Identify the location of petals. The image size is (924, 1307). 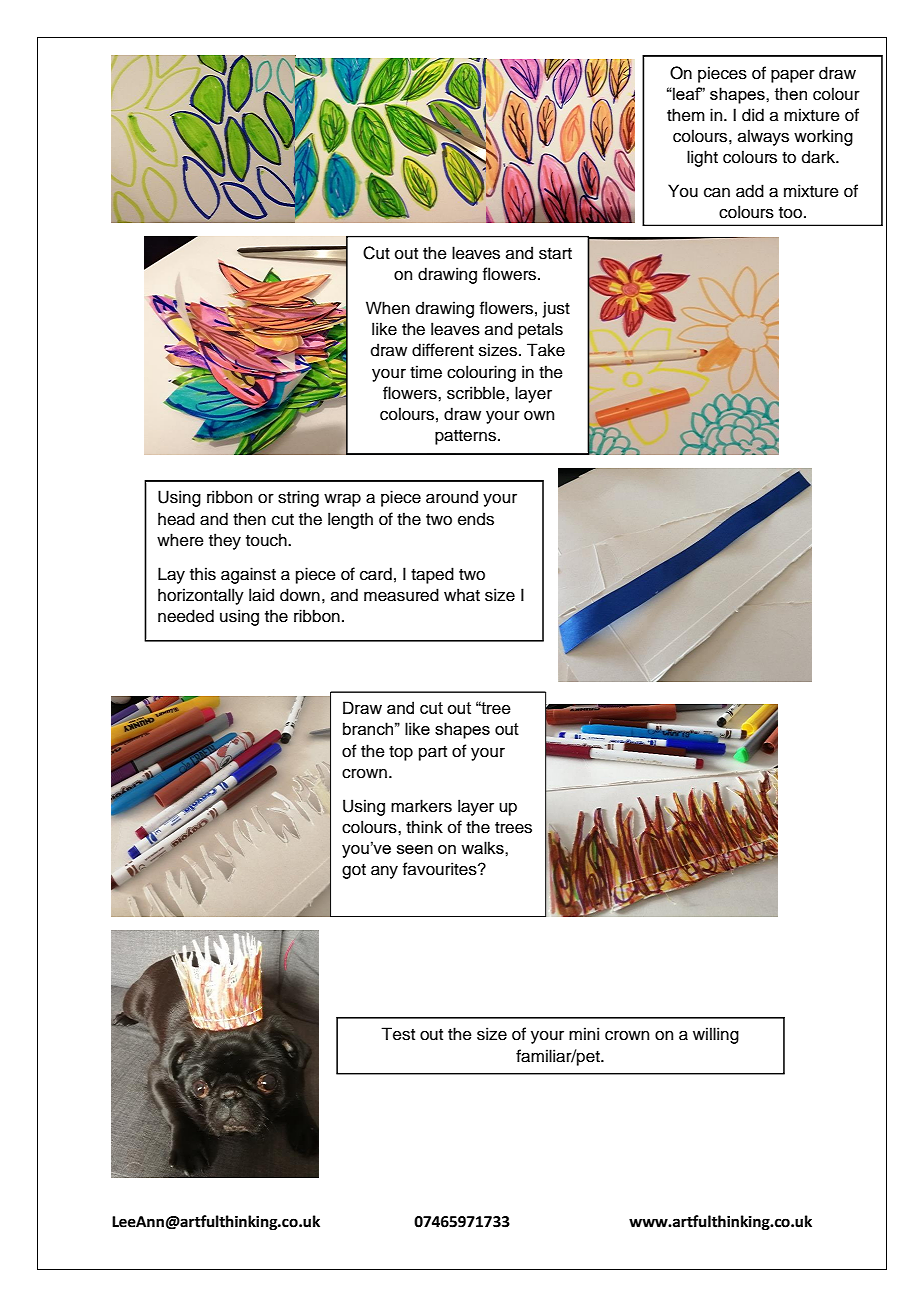
(540, 330).
